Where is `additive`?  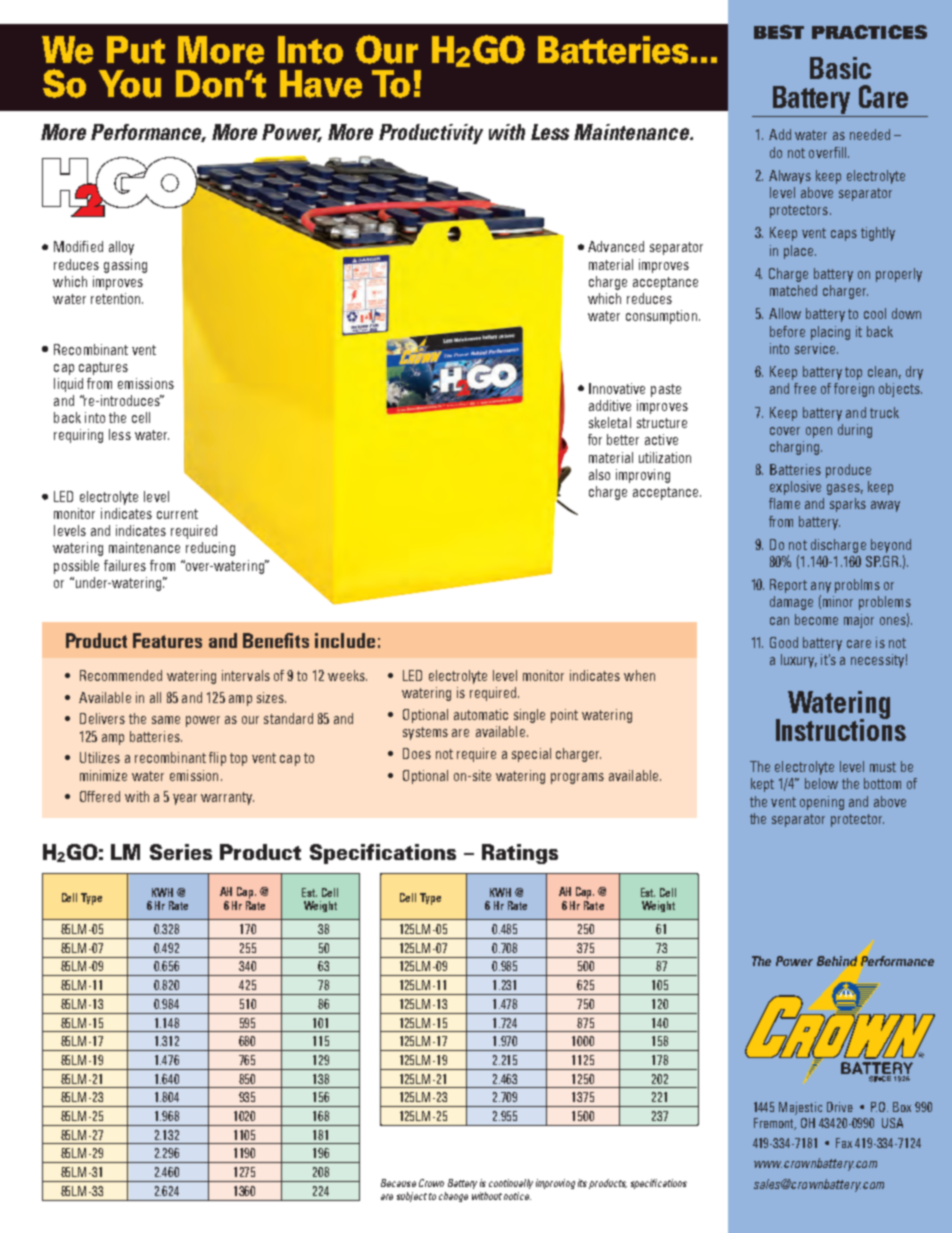
additive is located at coordinates (610, 405).
